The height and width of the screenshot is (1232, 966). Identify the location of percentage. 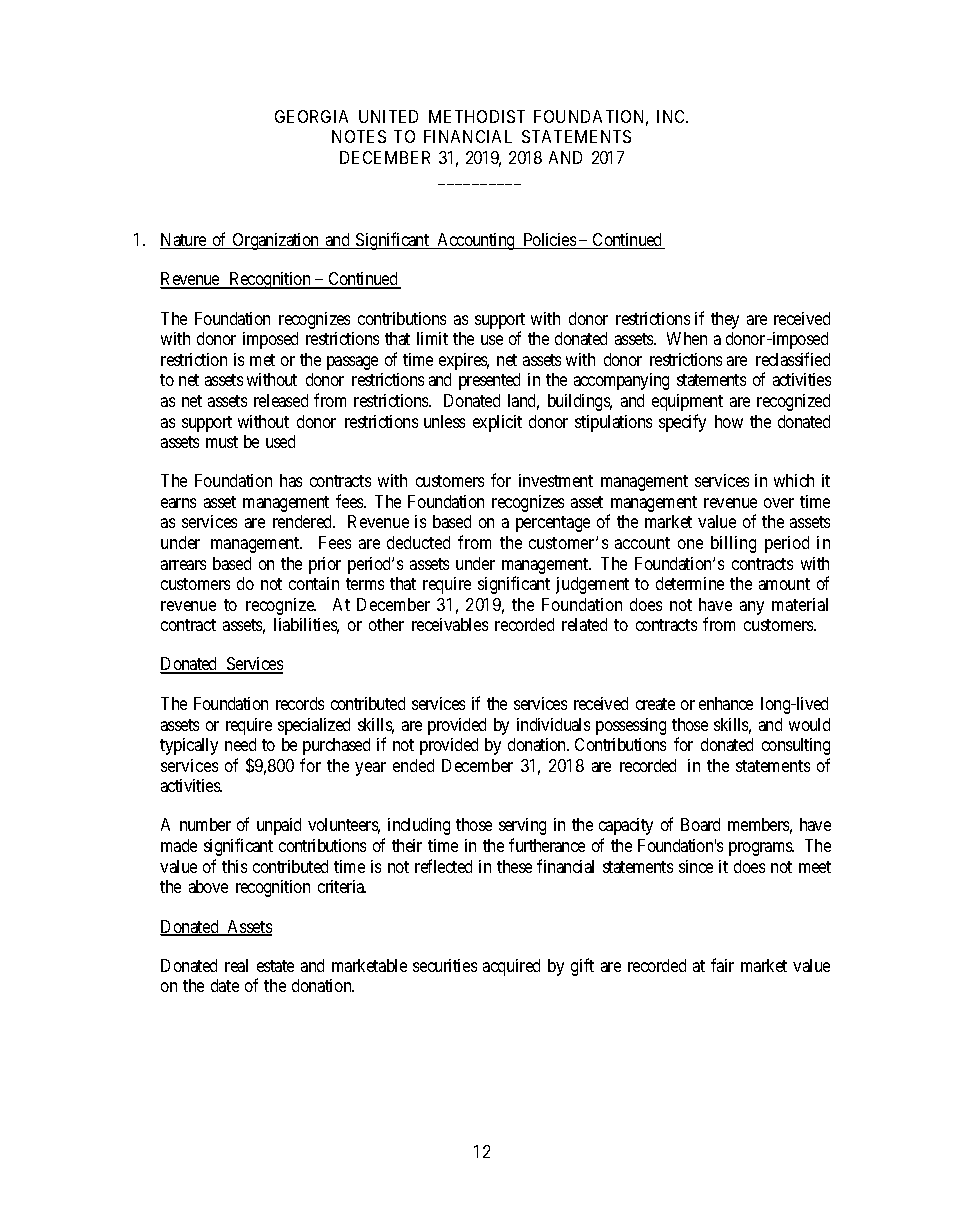
(553, 524).
